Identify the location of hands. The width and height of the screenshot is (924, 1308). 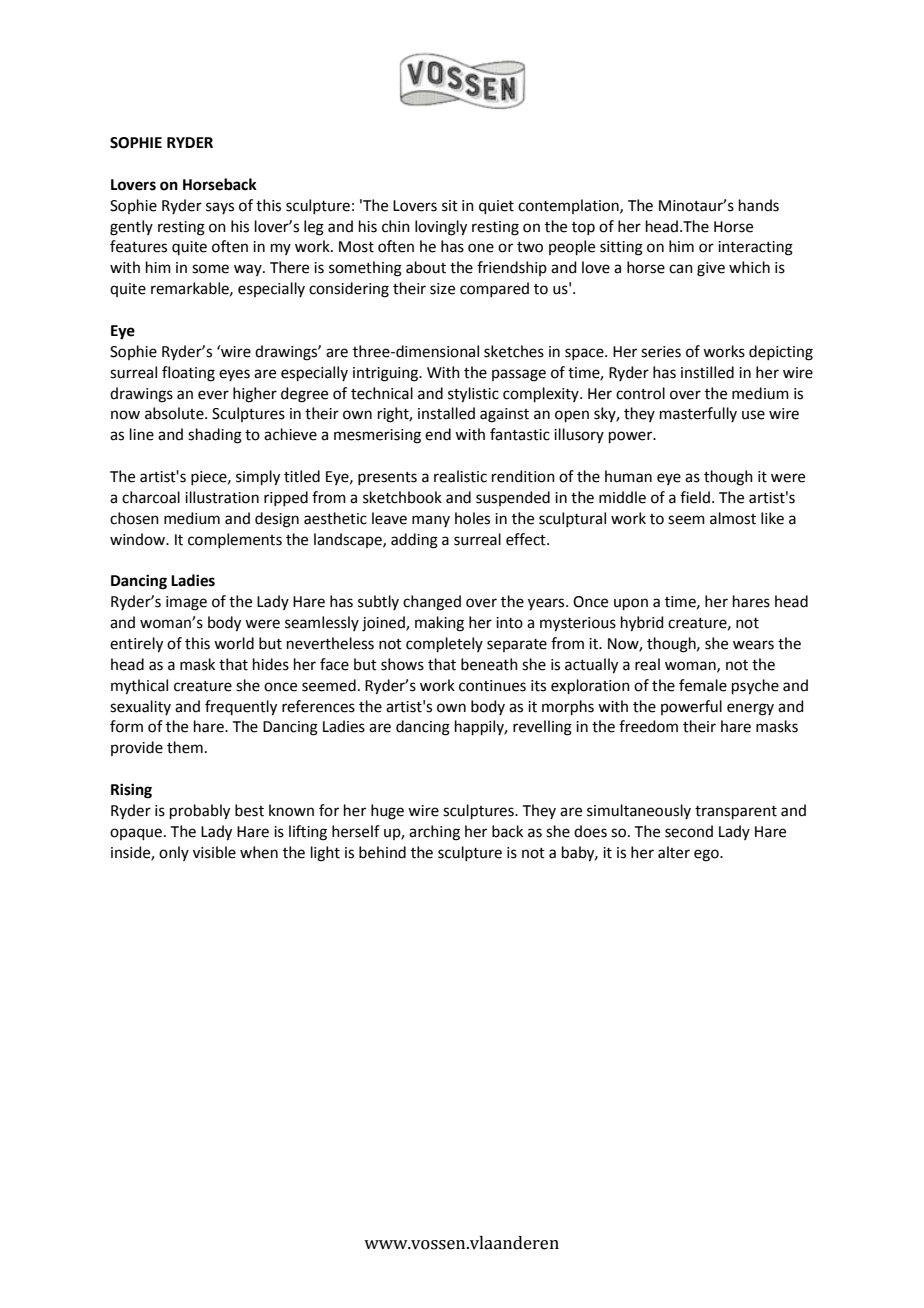
(759, 205).
